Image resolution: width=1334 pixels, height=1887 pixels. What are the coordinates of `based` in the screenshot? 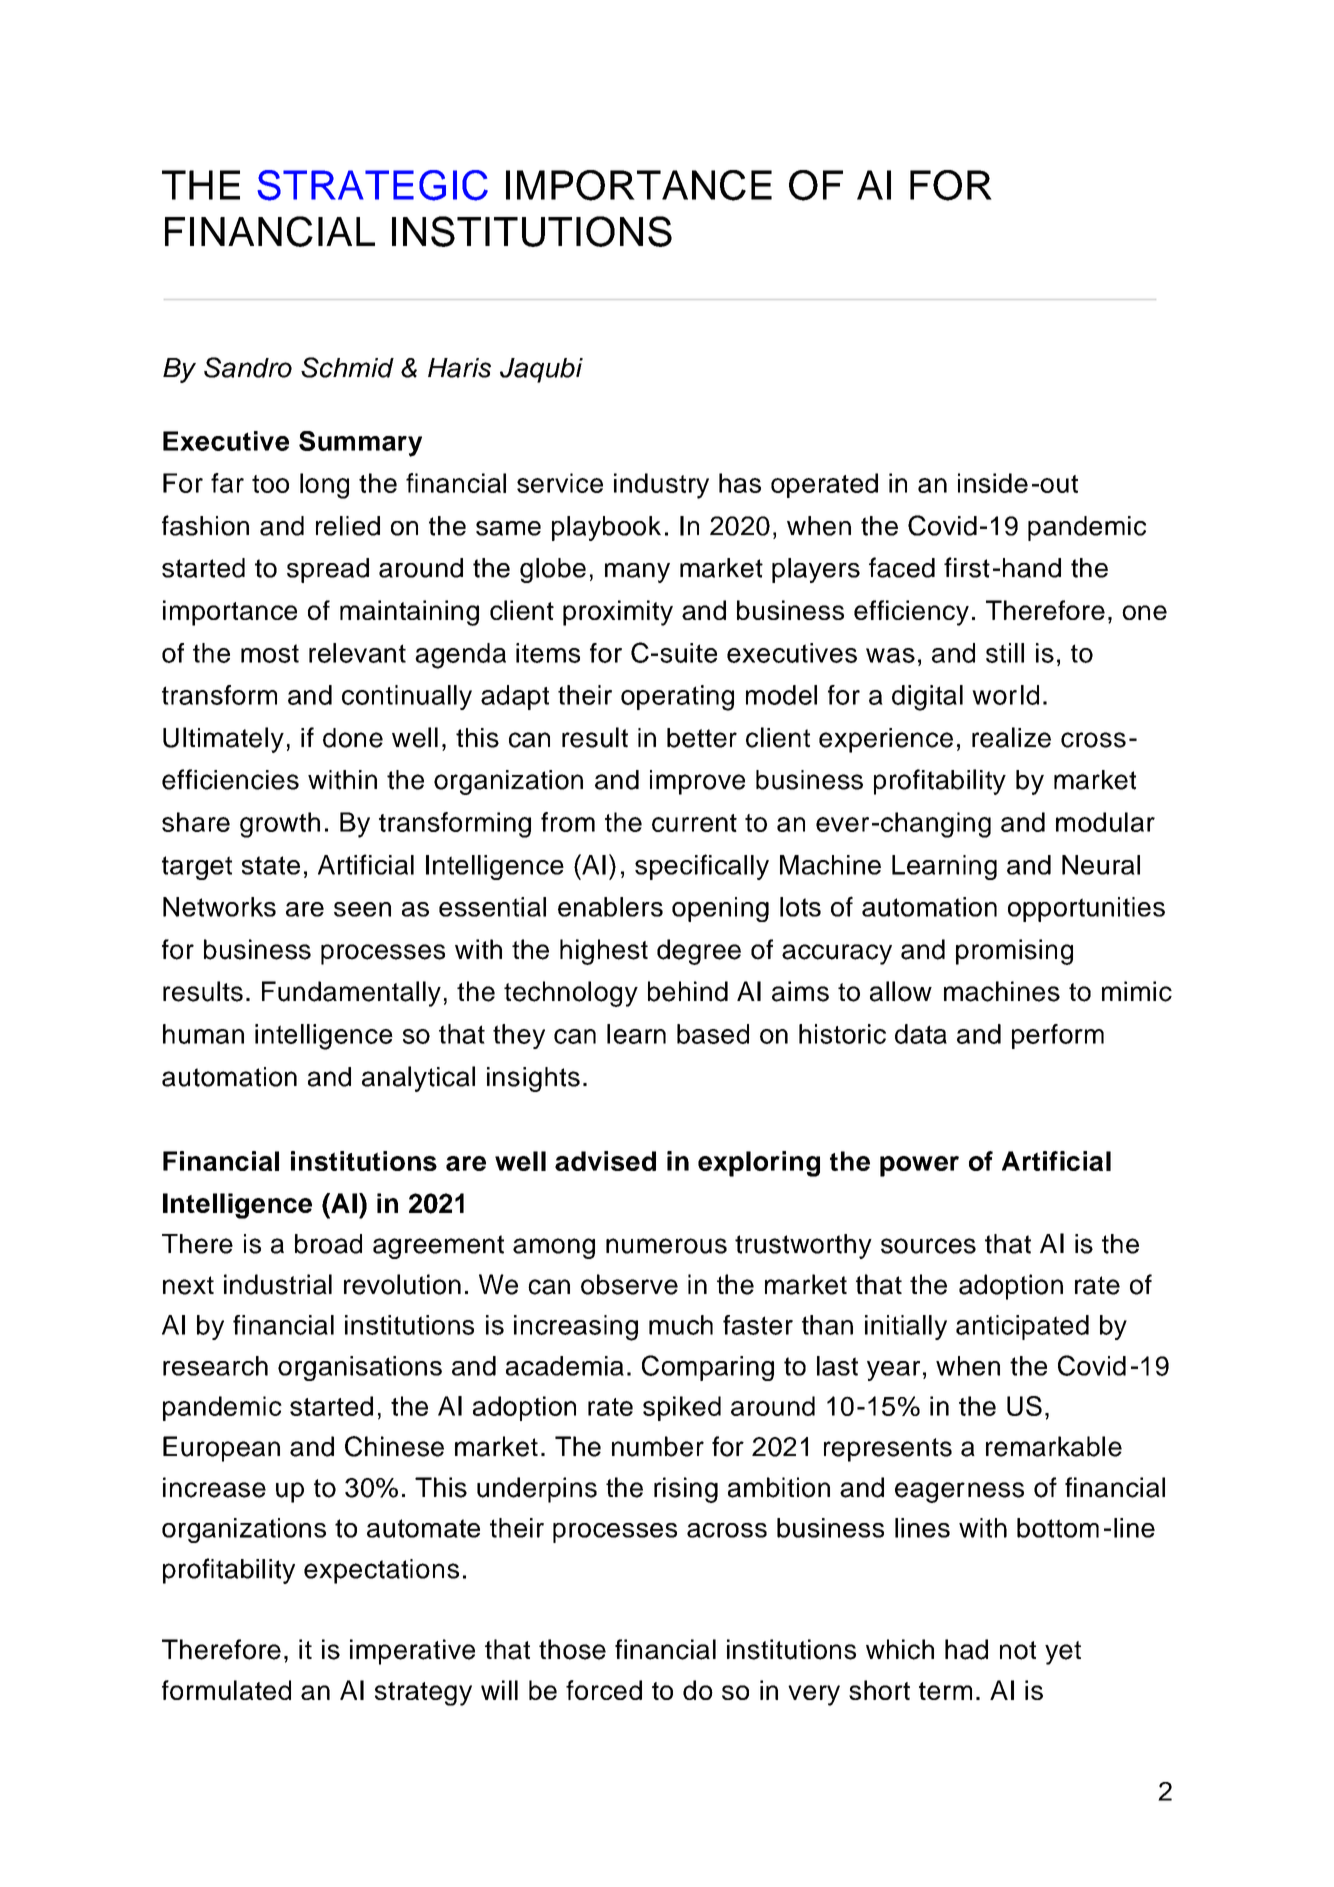 It's located at (713, 1034).
